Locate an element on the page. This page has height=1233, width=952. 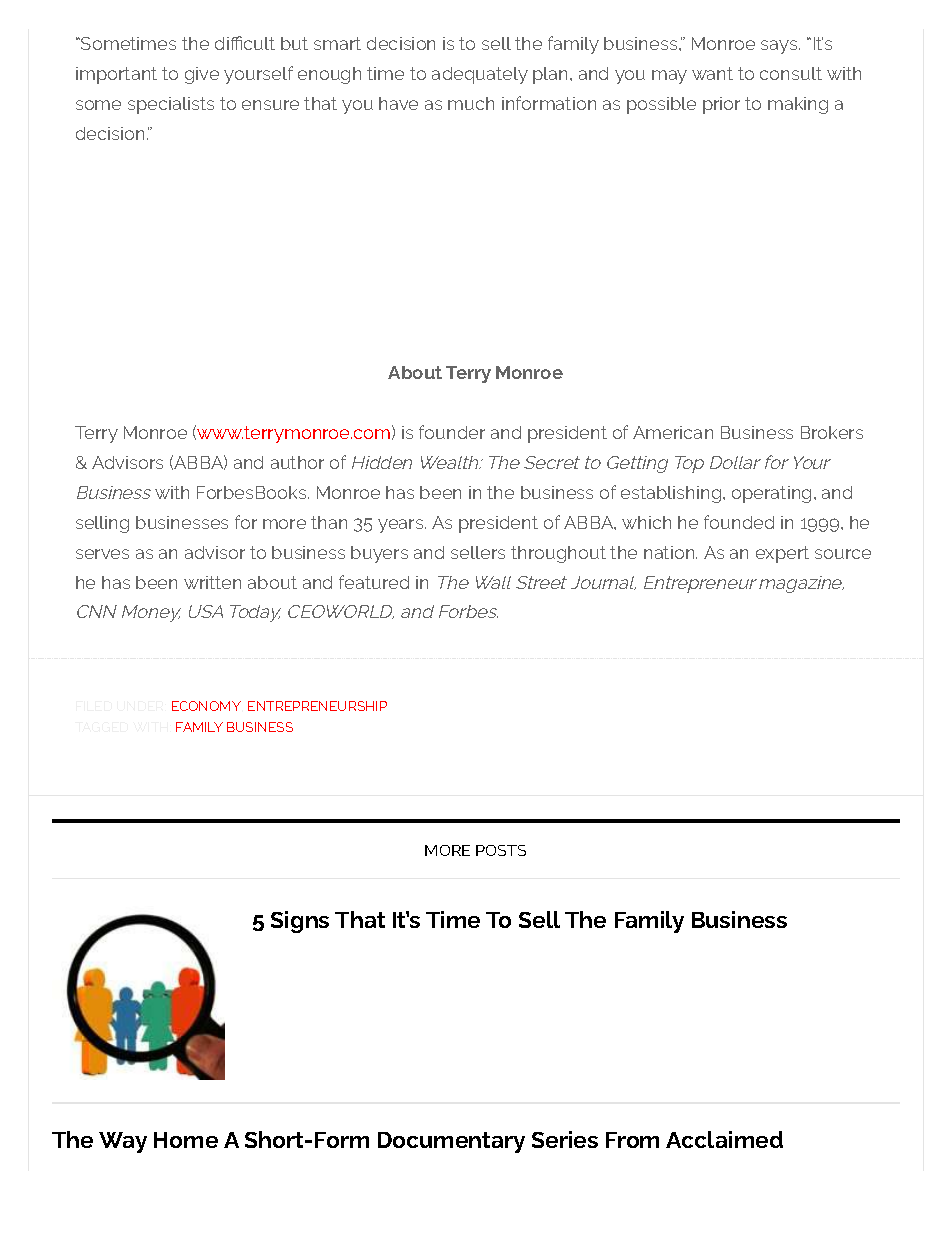
Signs is located at coordinates (300, 922).
